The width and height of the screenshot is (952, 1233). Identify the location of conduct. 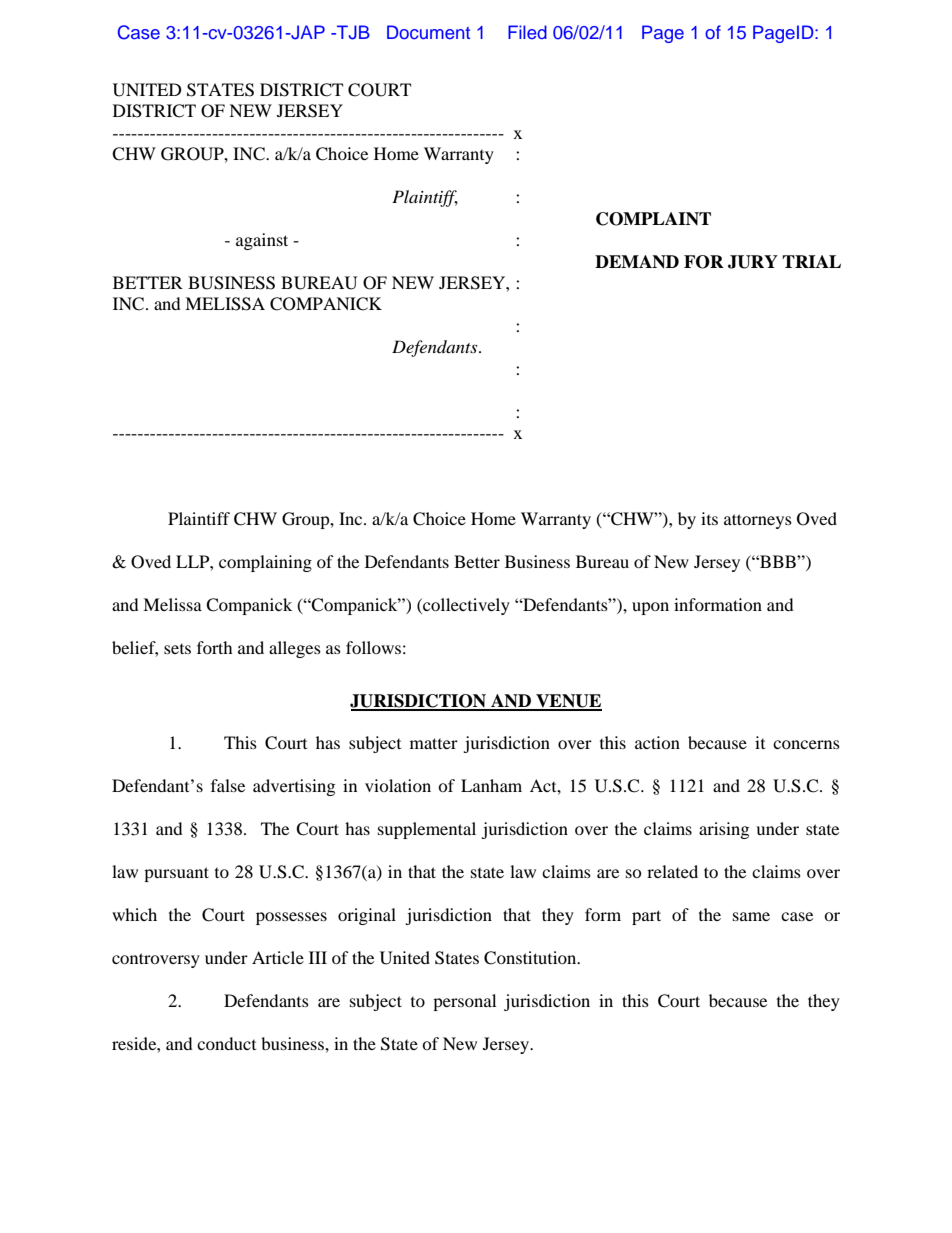
(226, 1043).
